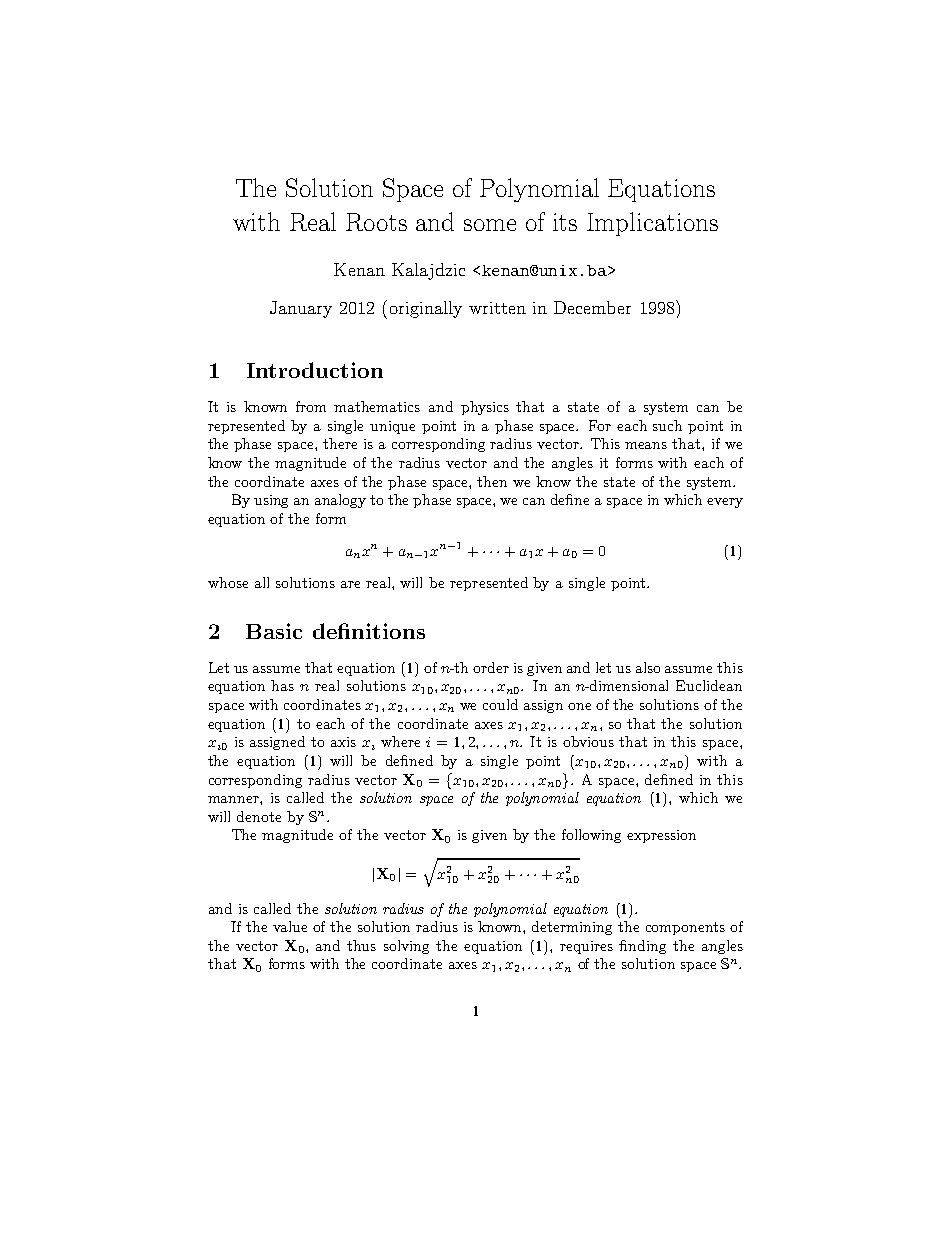 This document has height=1233, width=952. What do you see at coordinates (492, 481) in the document?
I see `then` at bounding box center [492, 481].
